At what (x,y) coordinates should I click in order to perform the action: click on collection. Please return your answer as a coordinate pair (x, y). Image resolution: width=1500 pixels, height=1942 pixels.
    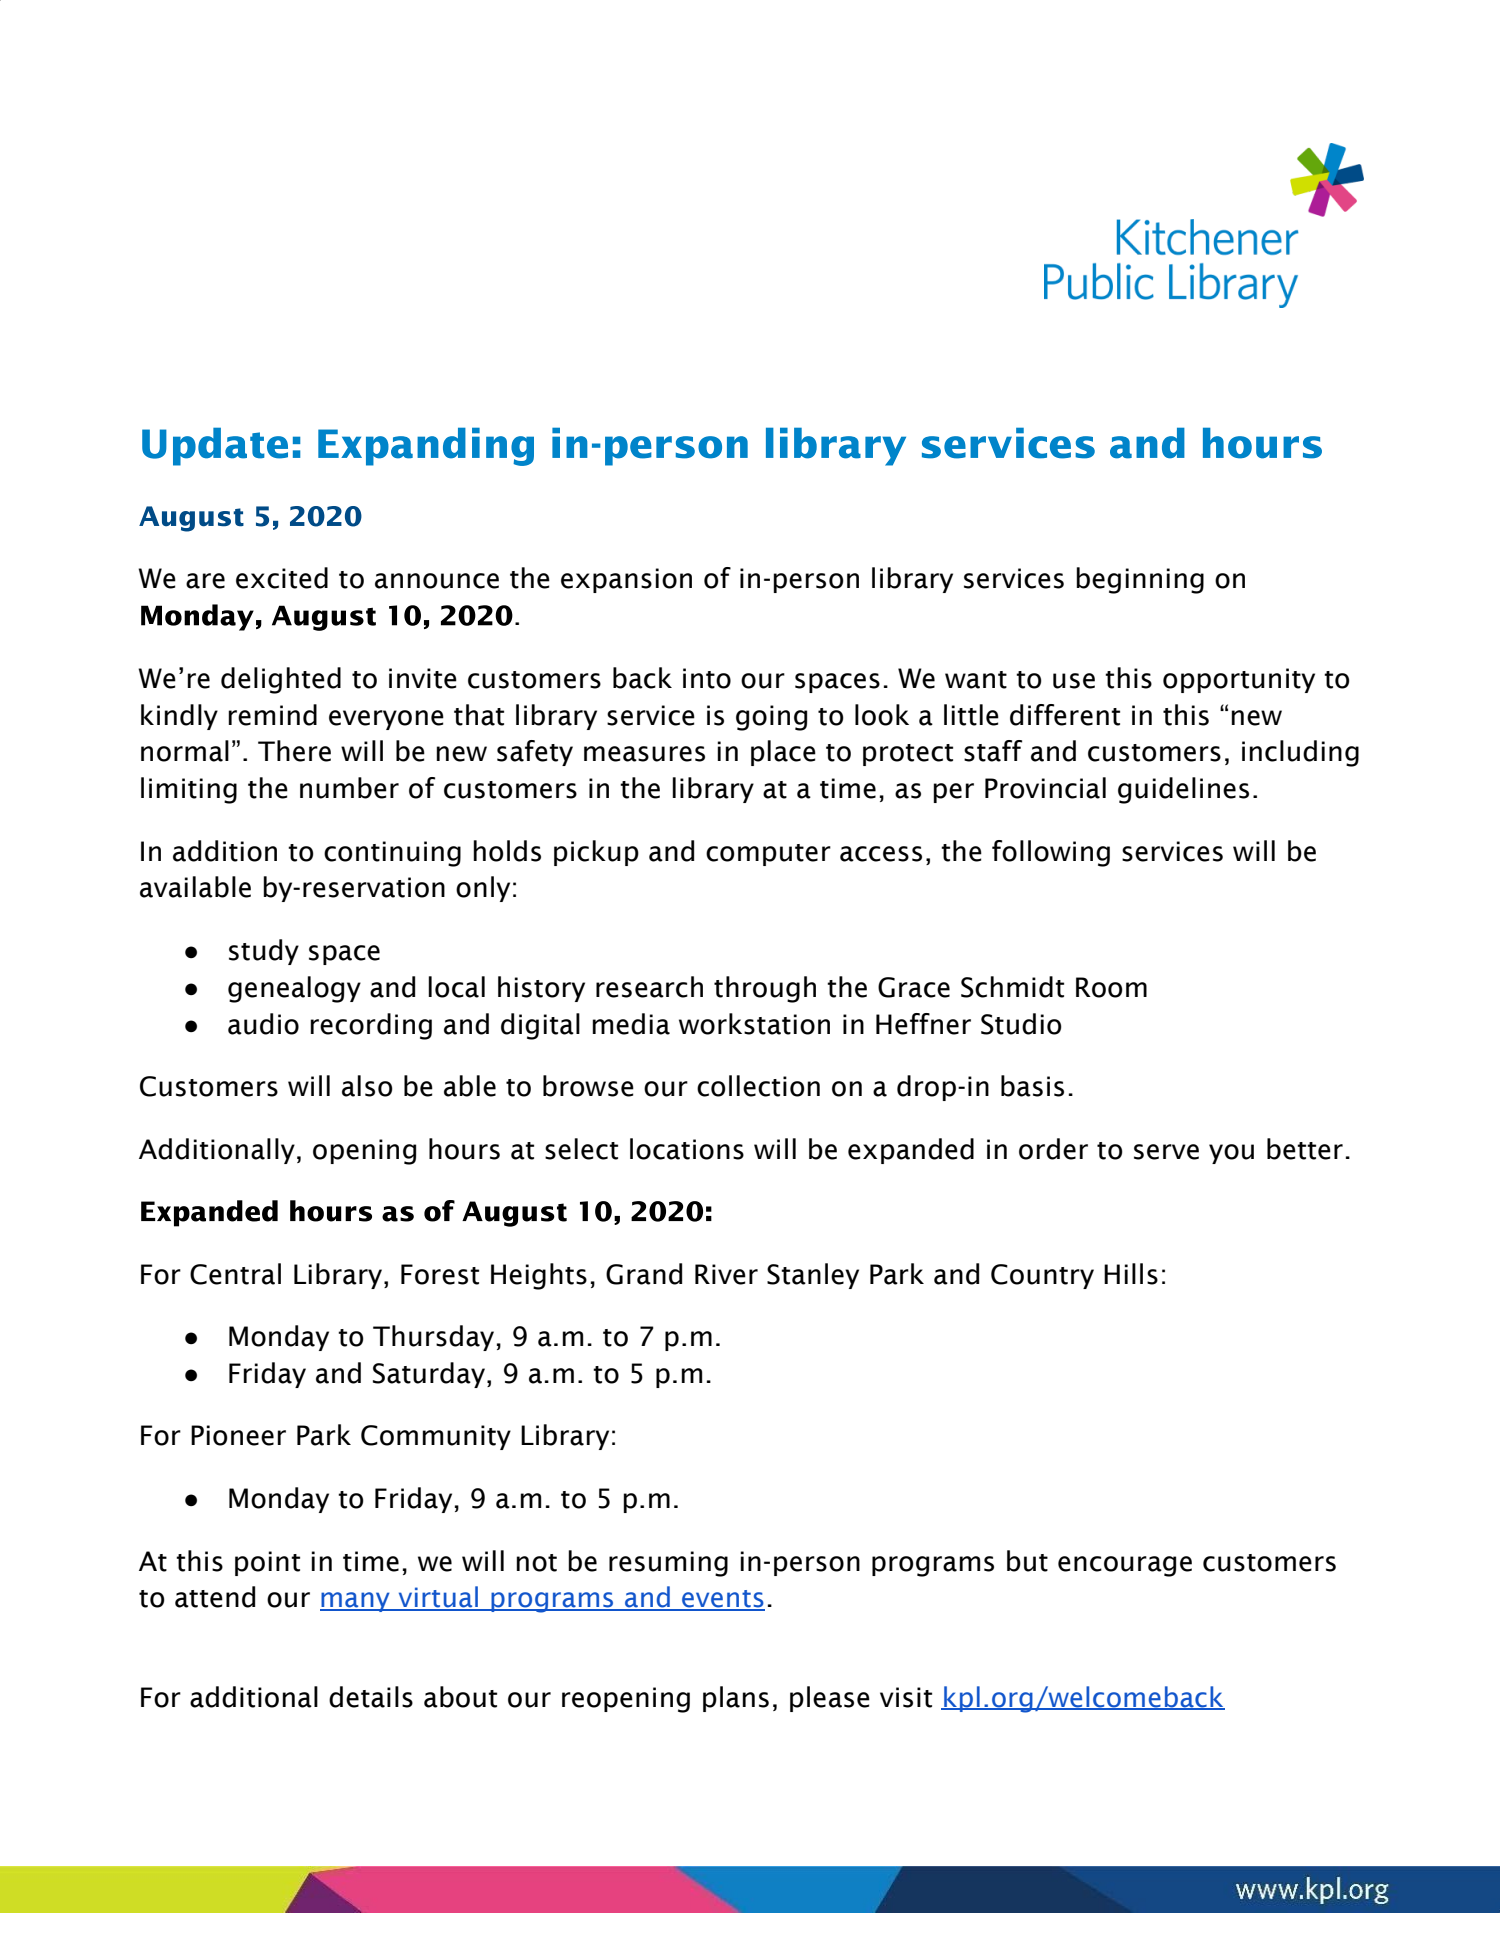
    Looking at the image, I should click on (758, 1086).
